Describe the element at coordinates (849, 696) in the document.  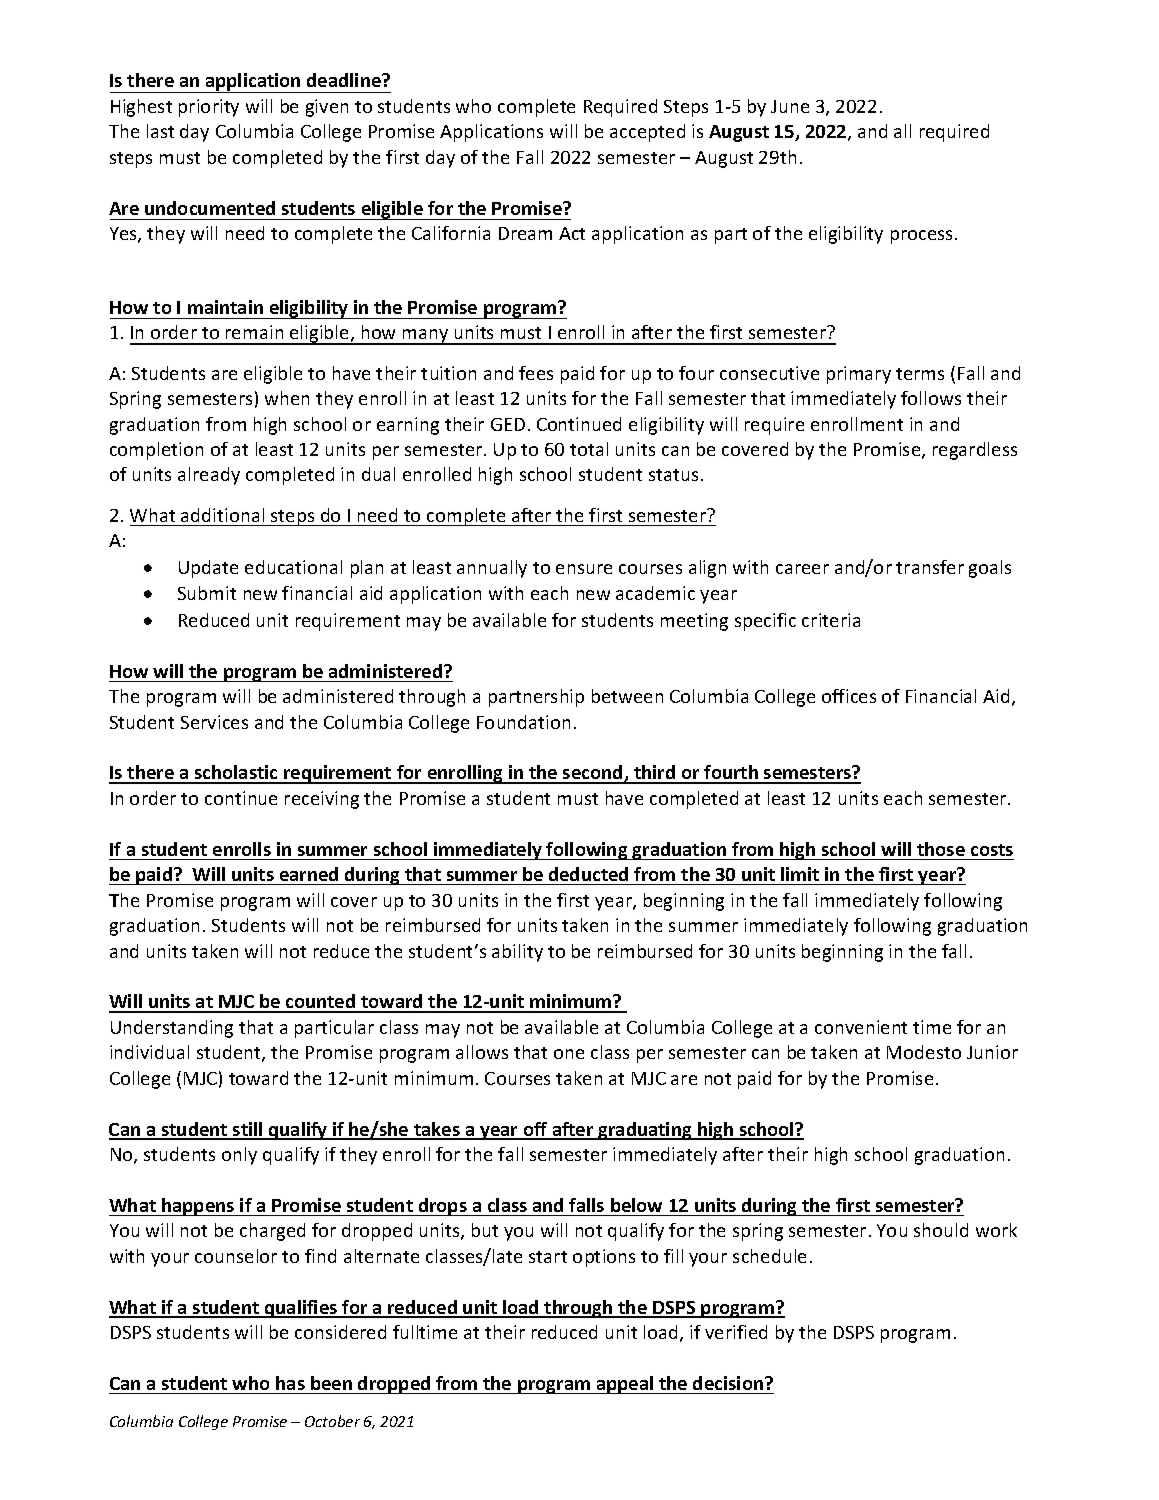
I see `offices` at that location.
